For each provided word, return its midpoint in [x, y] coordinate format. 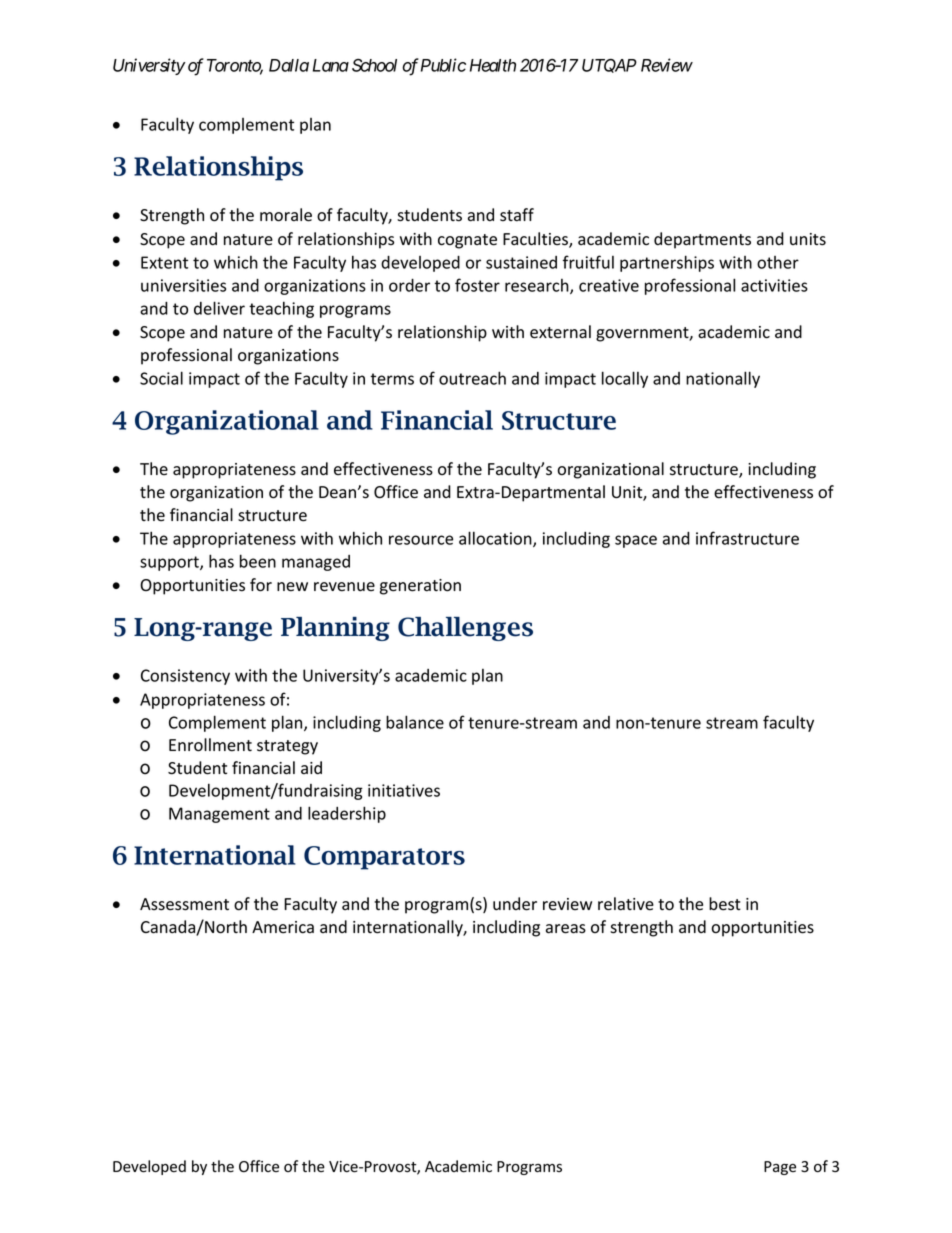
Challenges [465, 629]
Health [493, 65]
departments [702, 240]
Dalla [289, 65]
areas [566, 929]
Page [780, 1168]
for [261, 585]
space [636, 541]
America [283, 927]
